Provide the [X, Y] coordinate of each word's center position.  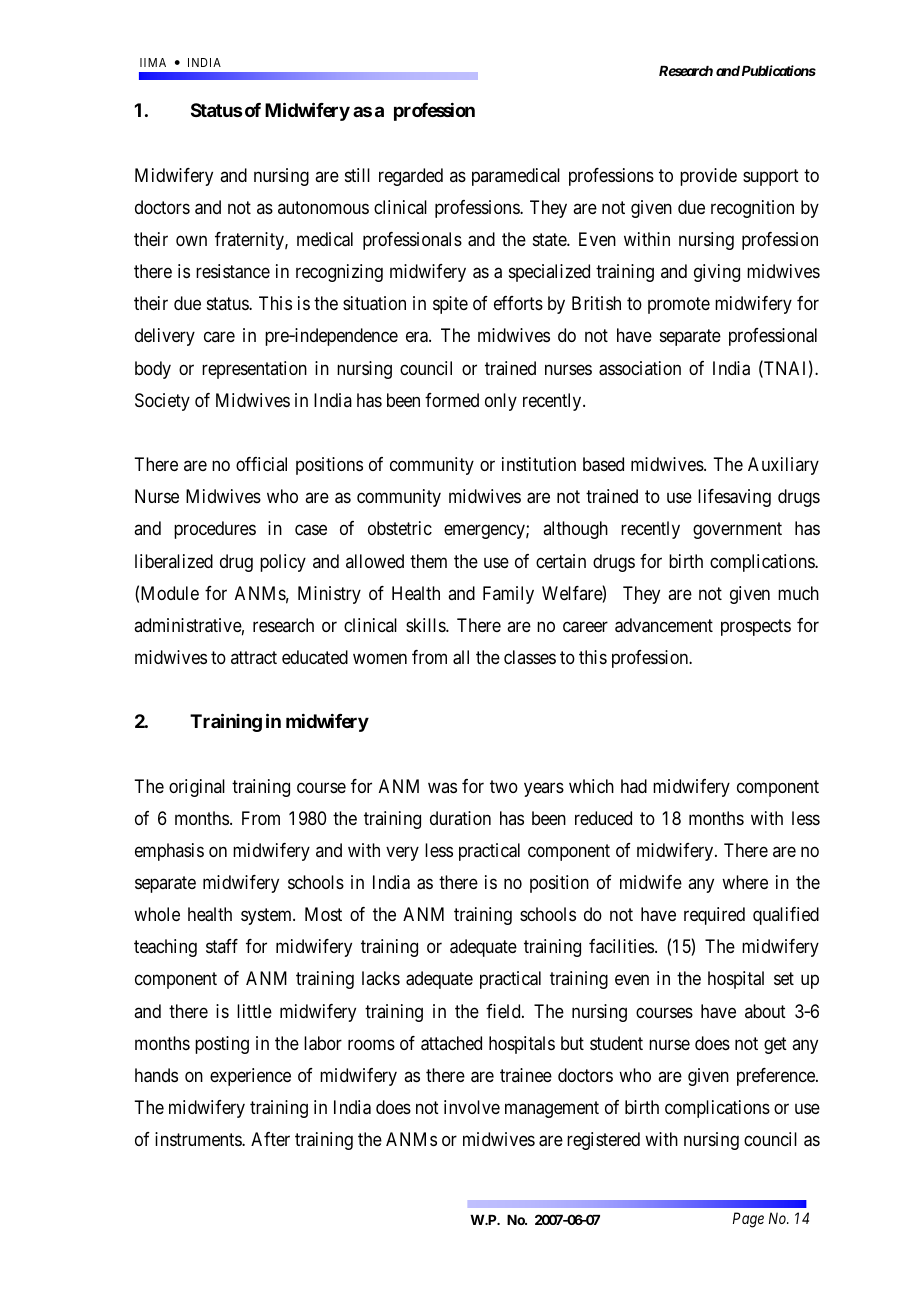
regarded [411, 177]
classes [530, 657]
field [504, 1011]
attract [254, 657]
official [261, 464]
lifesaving [734, 498]
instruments [199, 1139]
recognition [752, 209]
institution [539, 464]
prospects [756, 627]
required [714, 916]
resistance [233, 271]
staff [222, 946]
